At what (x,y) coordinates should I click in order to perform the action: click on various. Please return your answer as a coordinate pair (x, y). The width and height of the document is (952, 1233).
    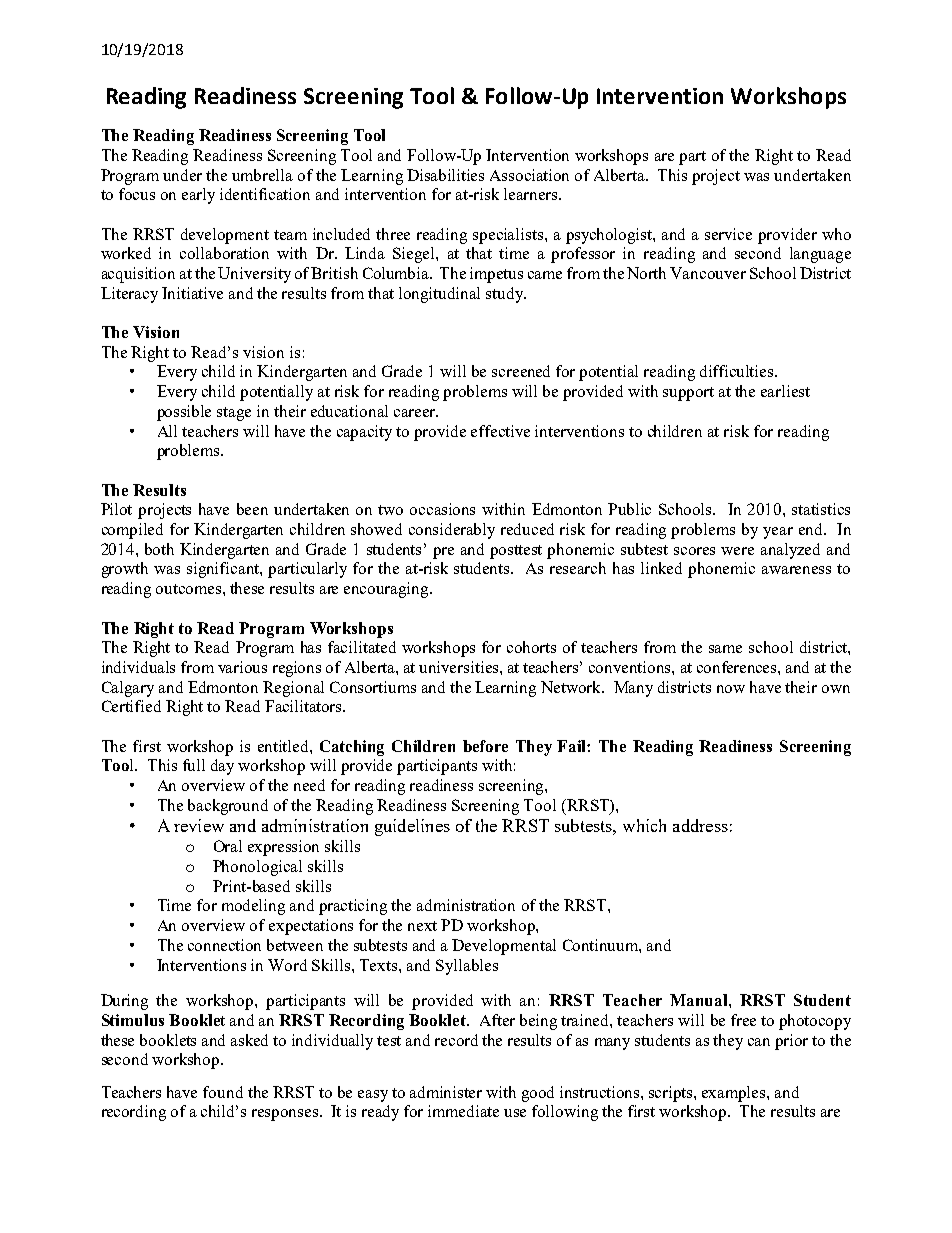
    Looking at the image, I should click on (242, 667).
